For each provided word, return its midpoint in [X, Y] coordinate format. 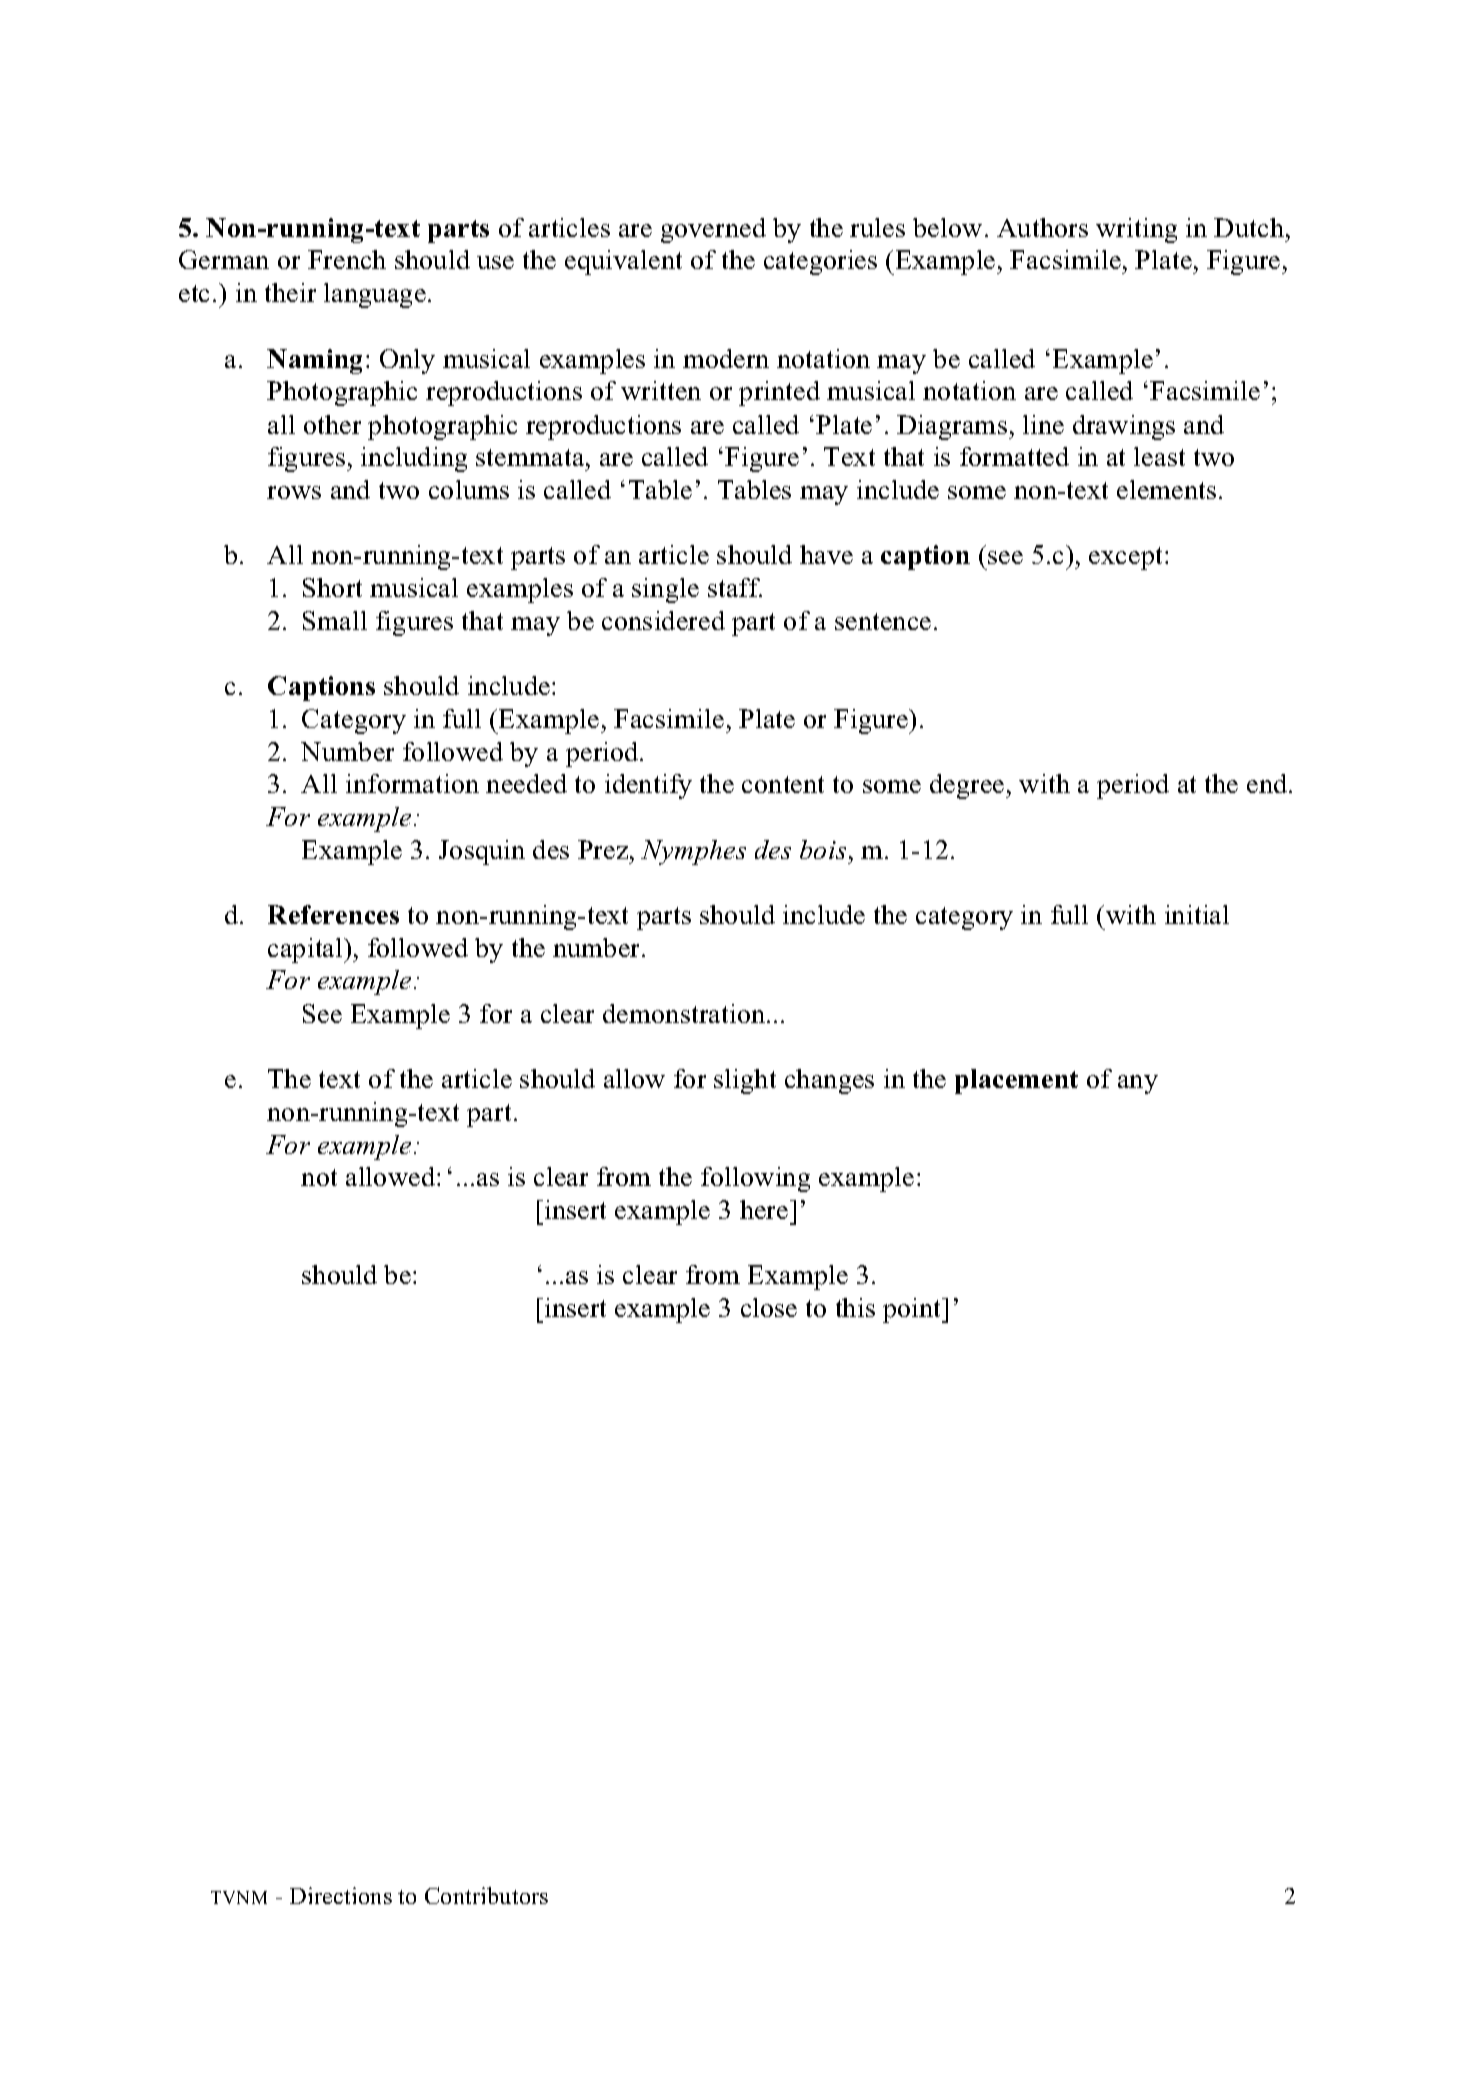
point [913, 1310]
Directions [341, 1895]
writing [1136, 230]
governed [713, 230]
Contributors [486, 1895]
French [347, 259]
